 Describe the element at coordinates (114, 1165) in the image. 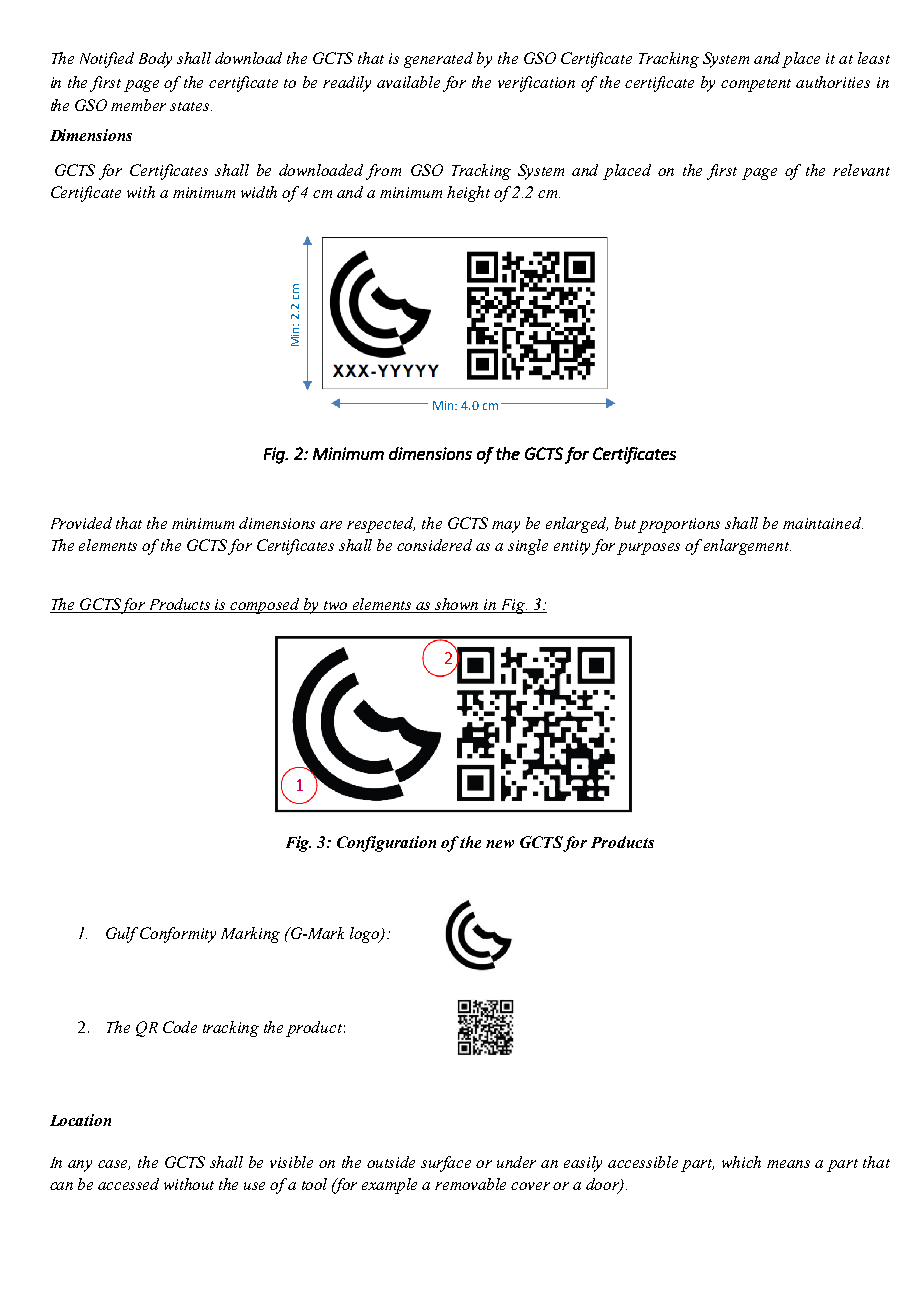

I see `case` at that location.
